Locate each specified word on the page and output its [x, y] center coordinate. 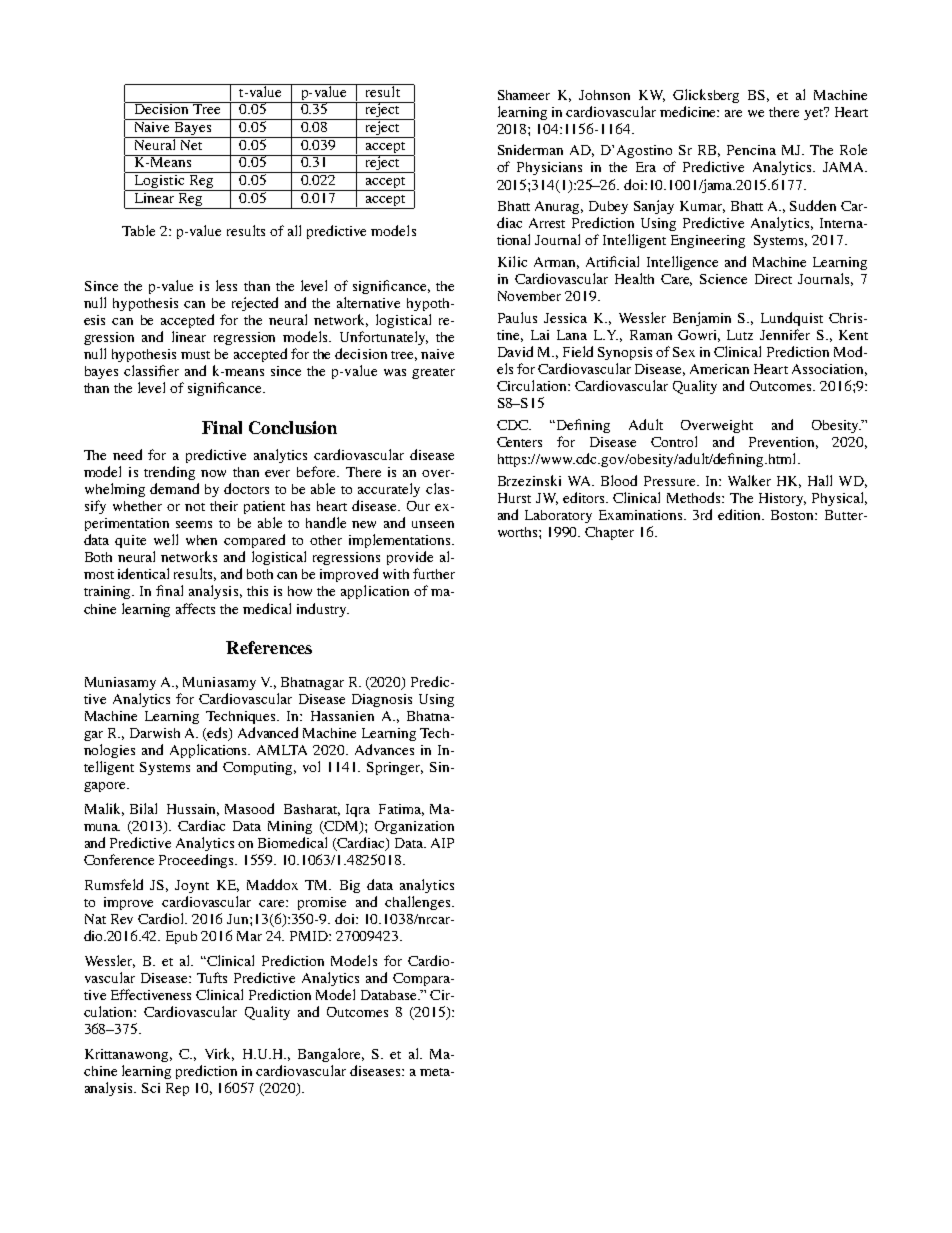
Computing [259, 768]
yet [815, 113]
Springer [395, 768]
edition [741, 514]
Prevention [783, 443]
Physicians [549, 168]
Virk [219, 1054]
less [226, 285]
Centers [519, 442]
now [213, 473]
